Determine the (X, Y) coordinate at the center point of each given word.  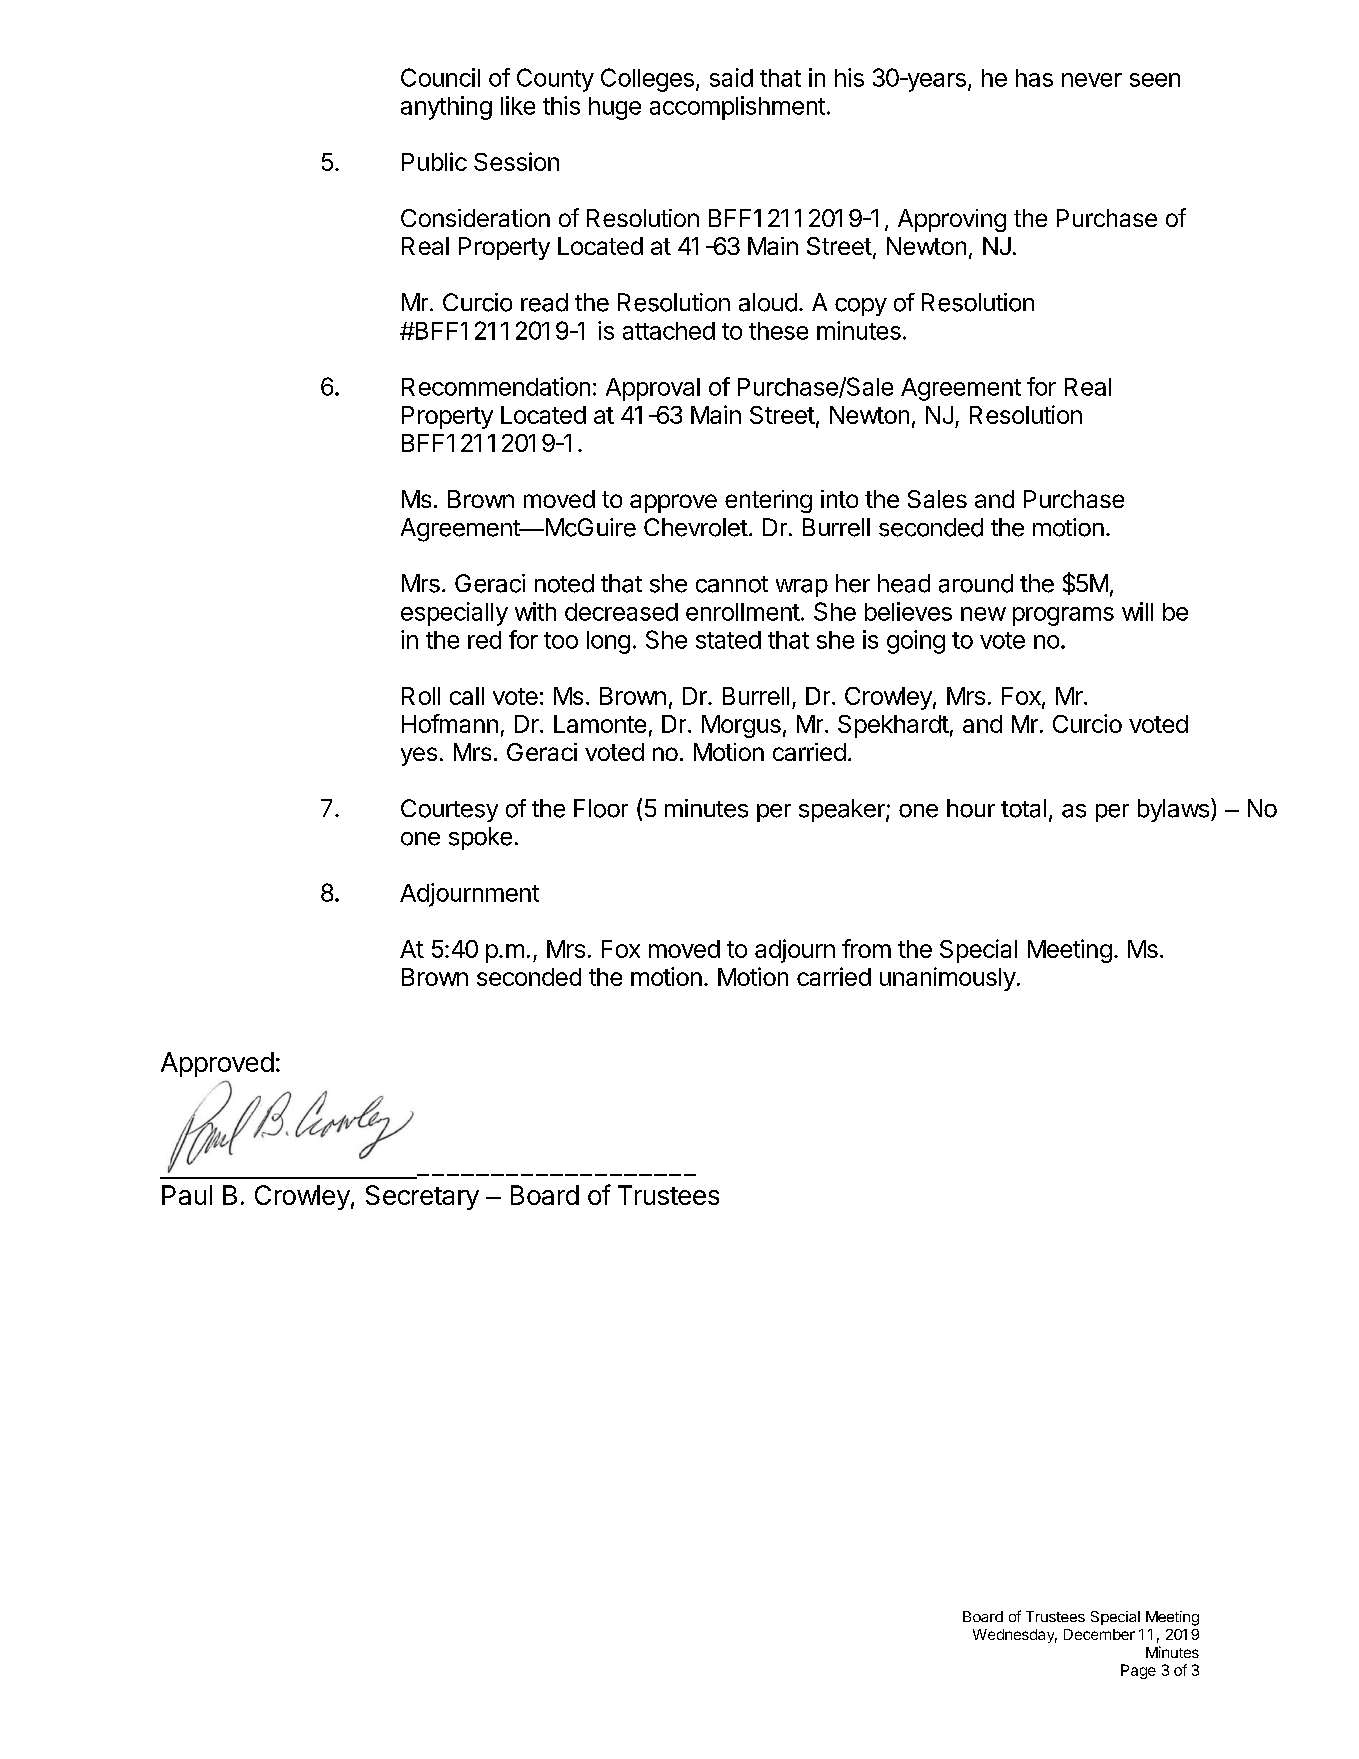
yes (419, 756)
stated (728, 640)
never (1092, 80)
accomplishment (737, 108)
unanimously (948, 979)
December (1099, 1634)
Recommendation (496, 386)
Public (434, 161)
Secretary (422, 1197)
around (976, 583)
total (1023, 808)
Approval (653, 389)
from (866, 948)
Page (1138, 1671)
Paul (187, 1195)
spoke (480, 838)
